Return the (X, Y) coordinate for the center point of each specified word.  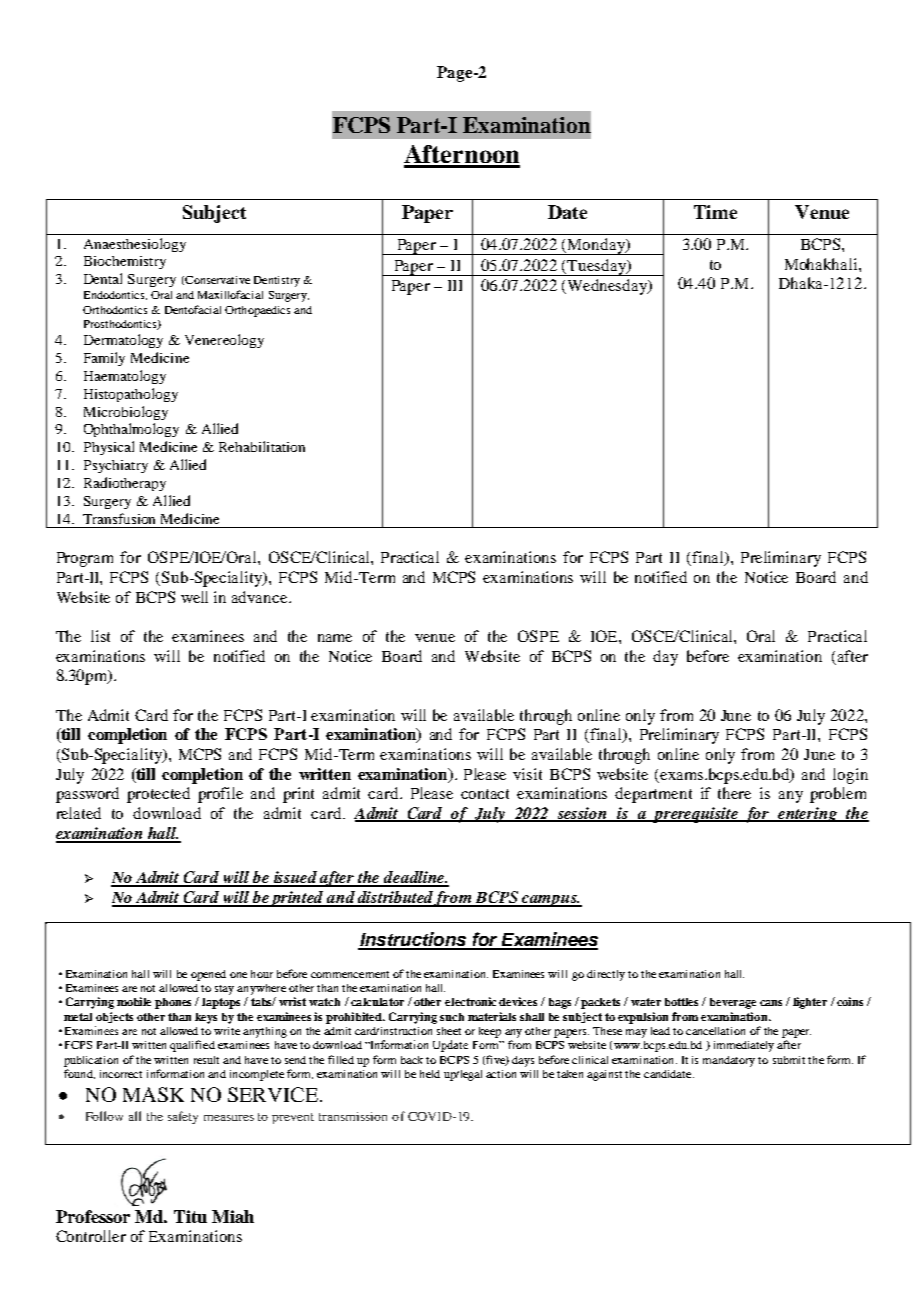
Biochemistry (125, 262)
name (335, 638)
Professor (93, 1216)
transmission (353, 1116)
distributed (395, 898)
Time (715, 212)
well (194, 597)
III (455, 285)
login (850, 776)
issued (295, 878)
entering (808, 814)
